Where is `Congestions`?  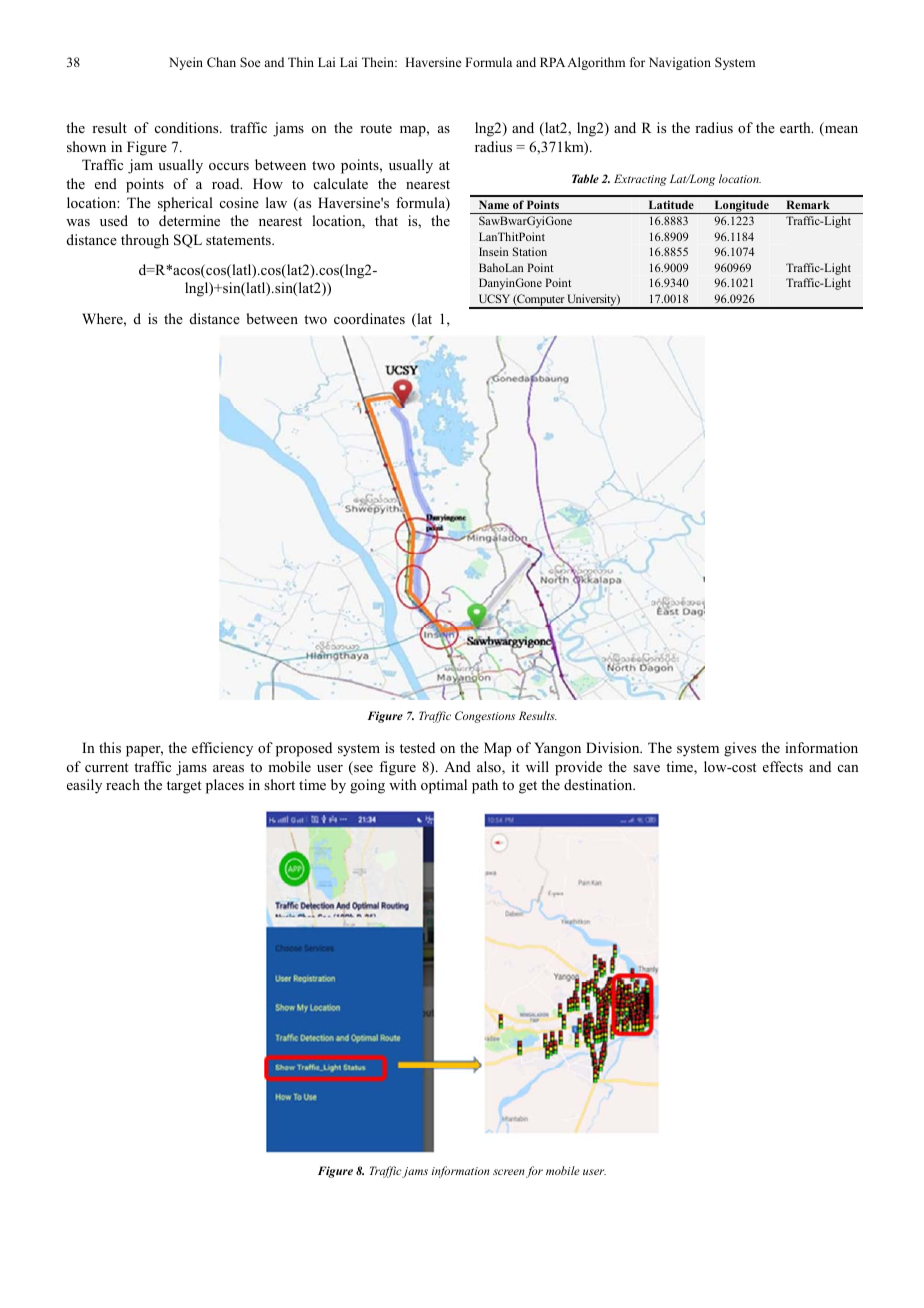 Congestions is located at coordinates (485, 717).
